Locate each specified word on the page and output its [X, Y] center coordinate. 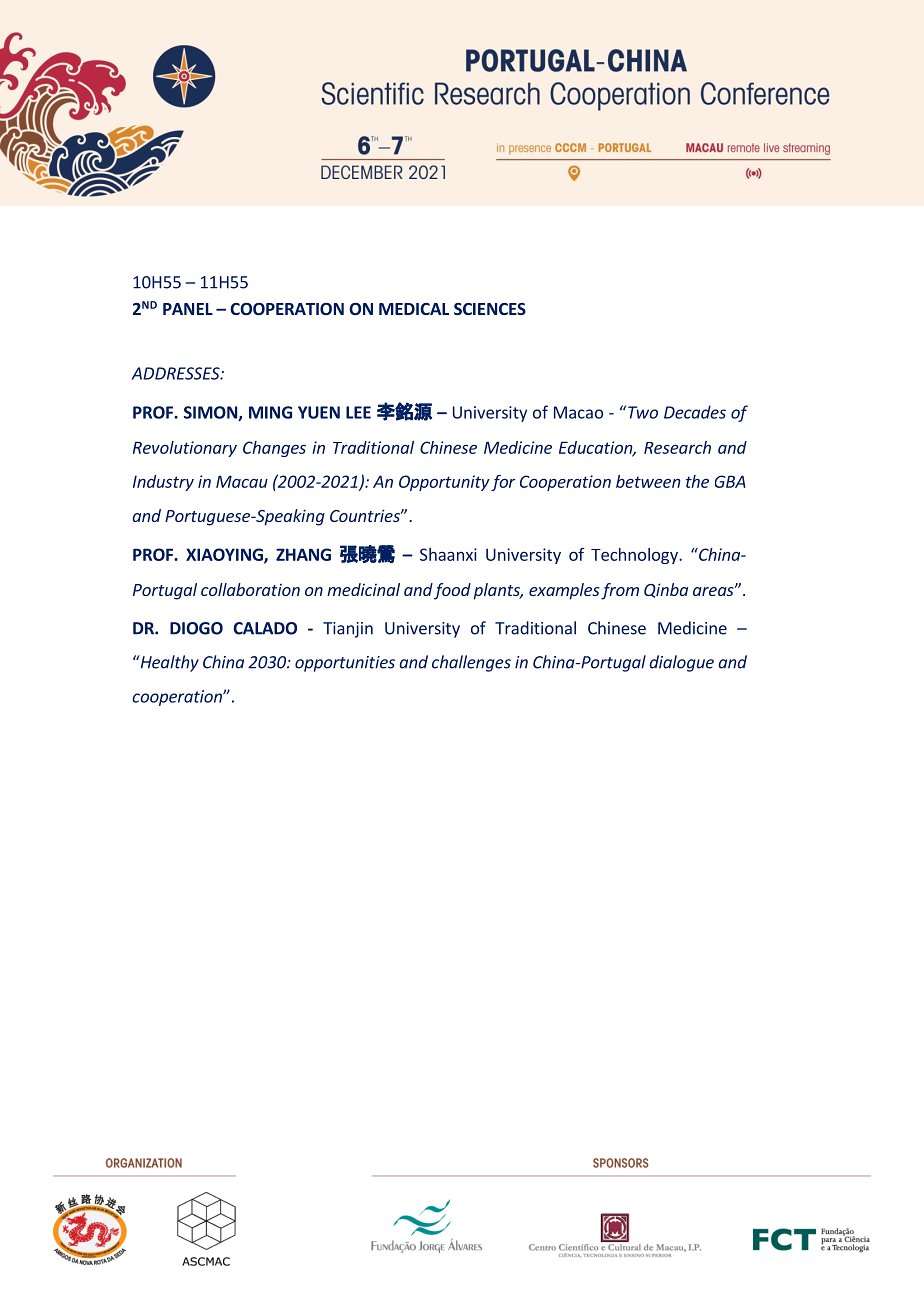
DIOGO [196, 628]
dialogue [681, 663]
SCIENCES [490, 309]
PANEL [188, 309]
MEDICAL [414, 309]
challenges [471, 663]
